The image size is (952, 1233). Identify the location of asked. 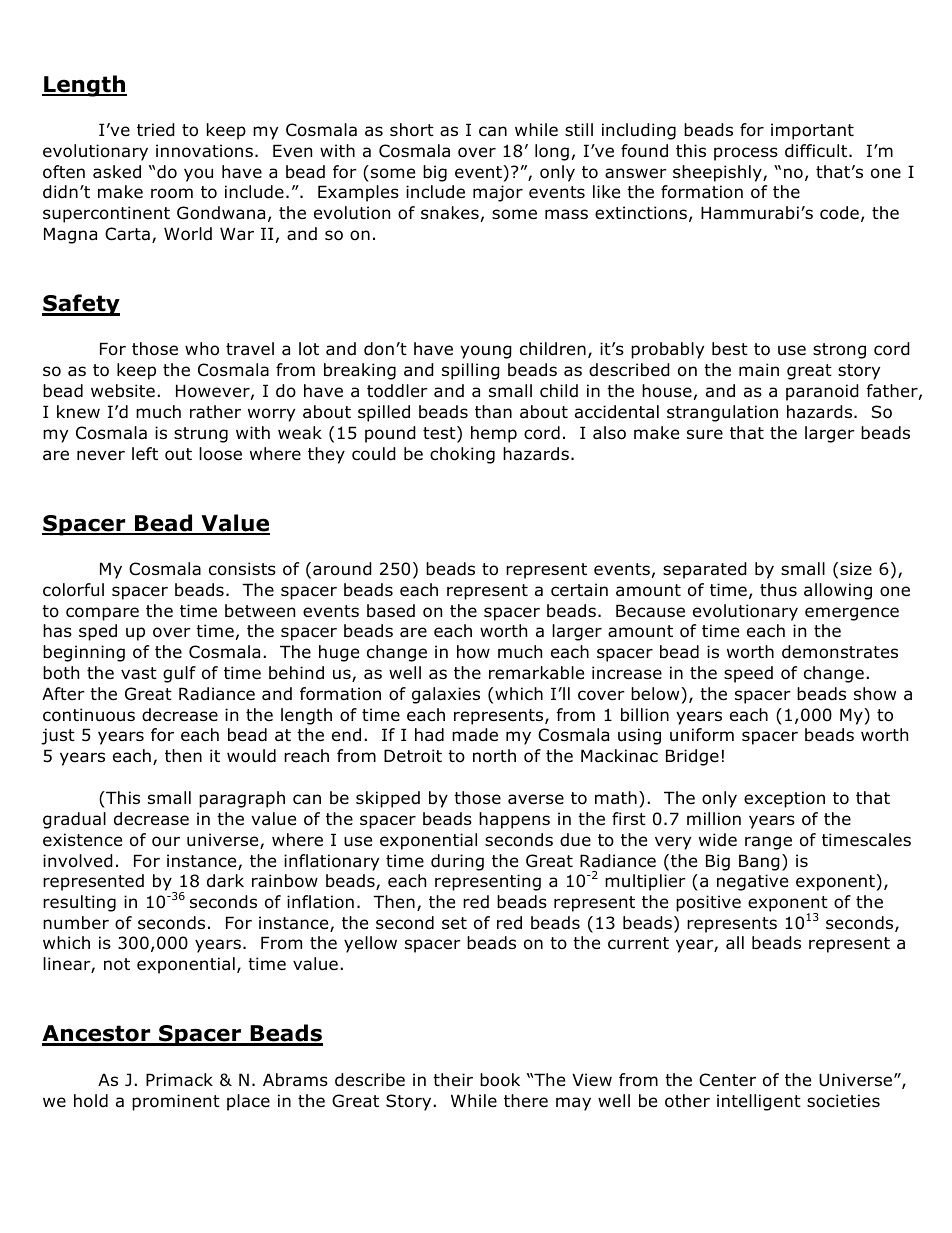
(117, 172).
